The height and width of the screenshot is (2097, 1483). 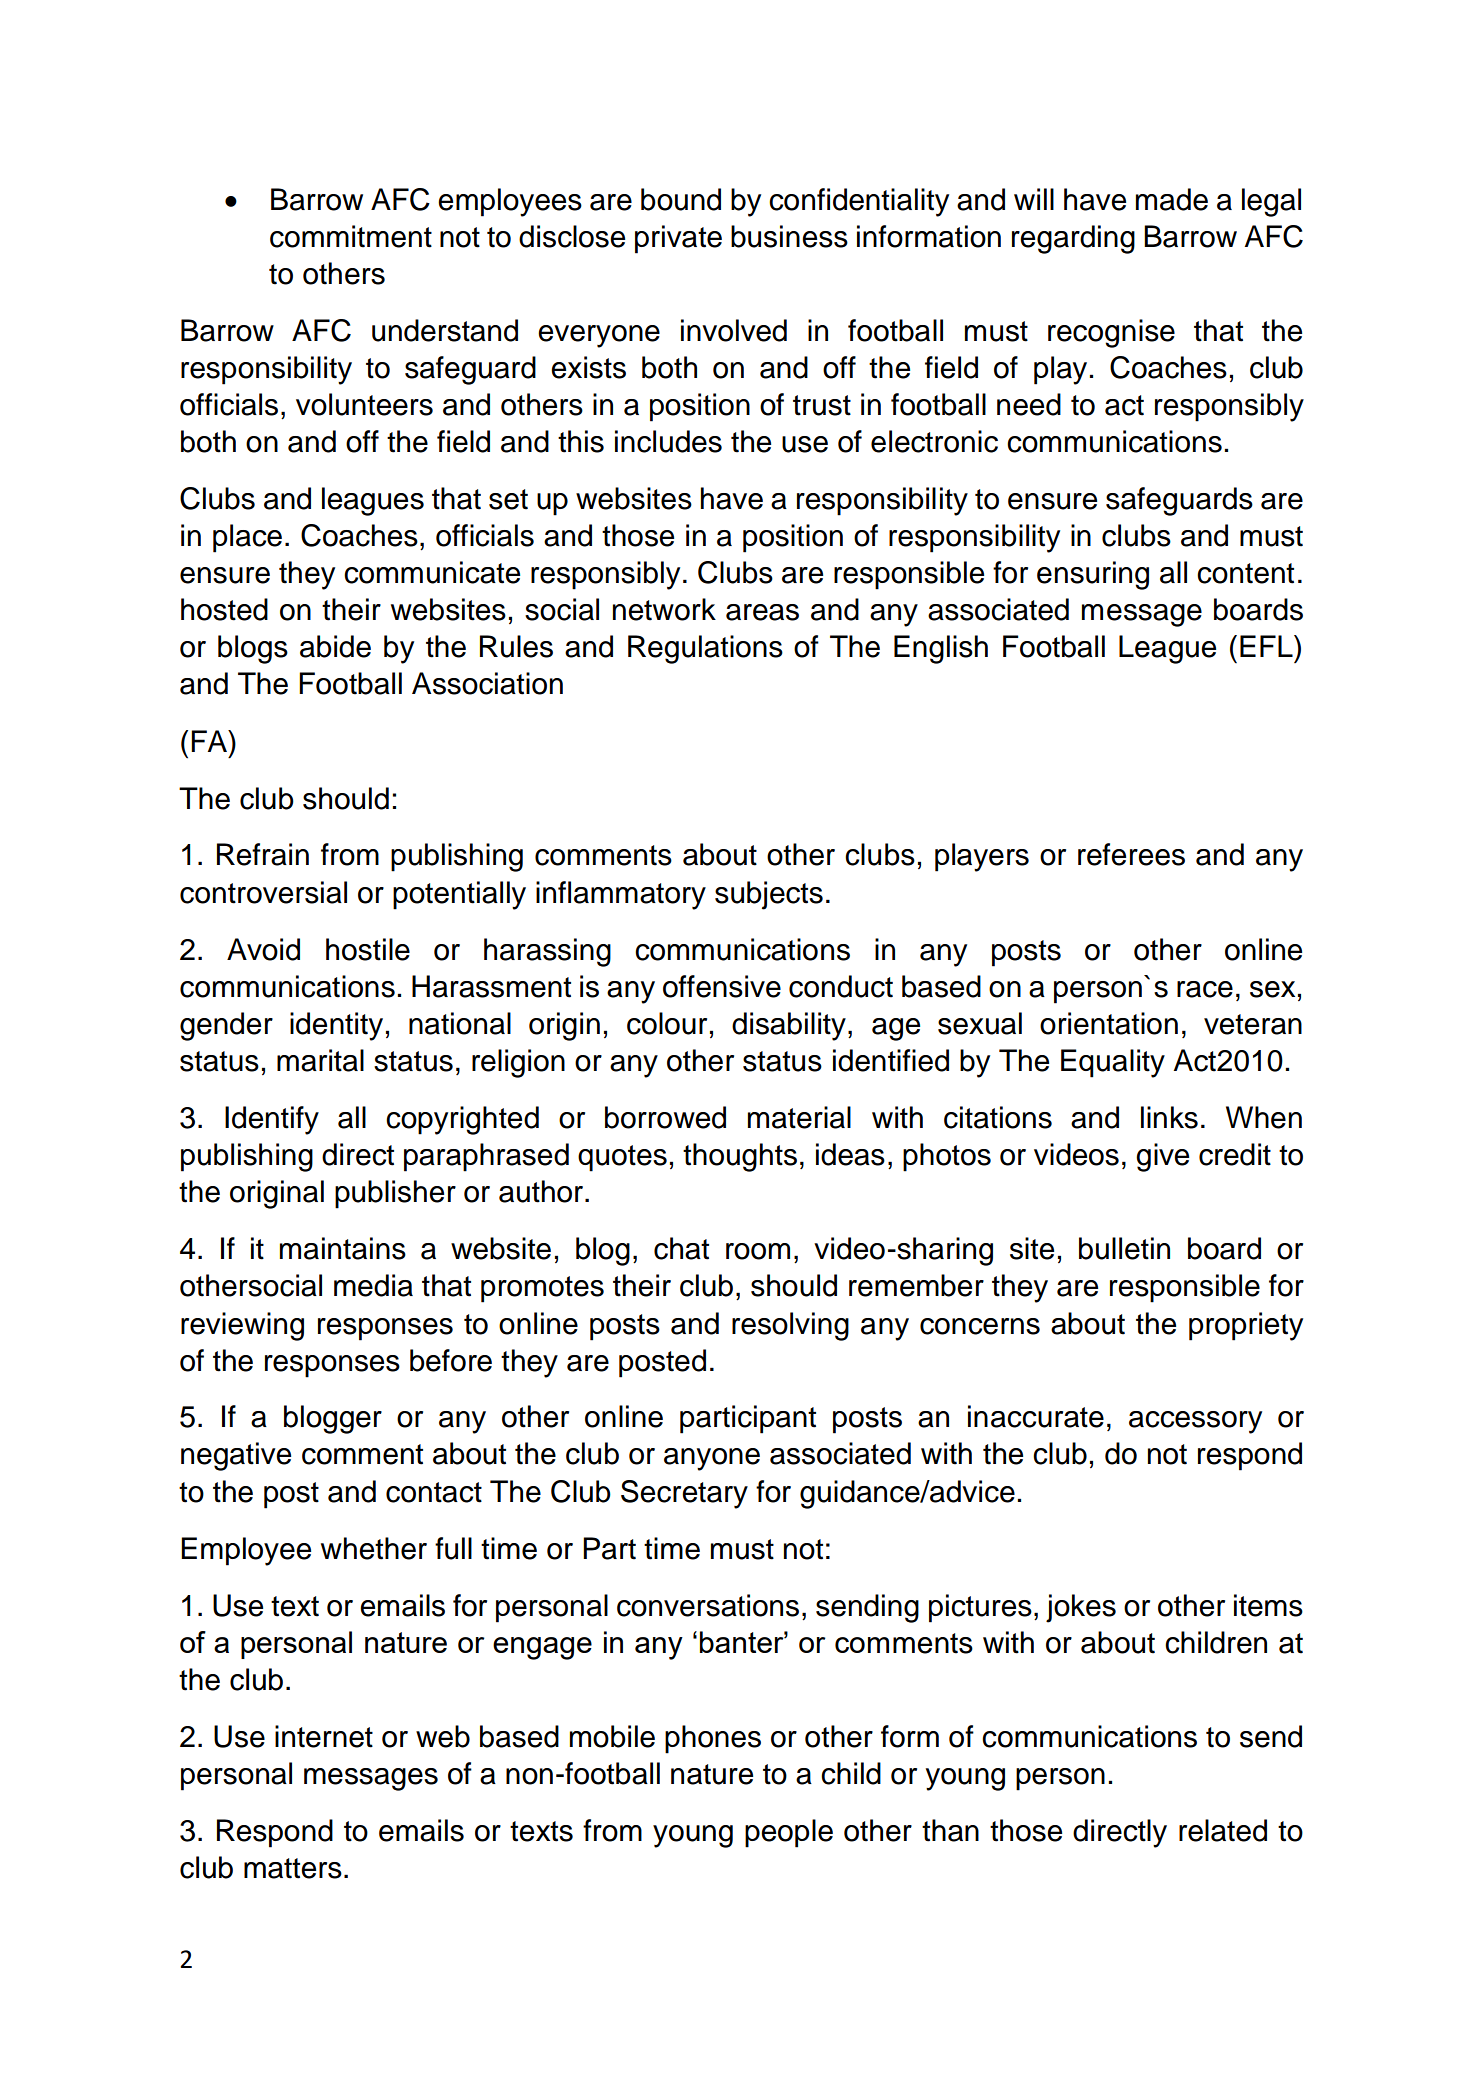 I want to click on commitment, so click(x=351, y=236).
